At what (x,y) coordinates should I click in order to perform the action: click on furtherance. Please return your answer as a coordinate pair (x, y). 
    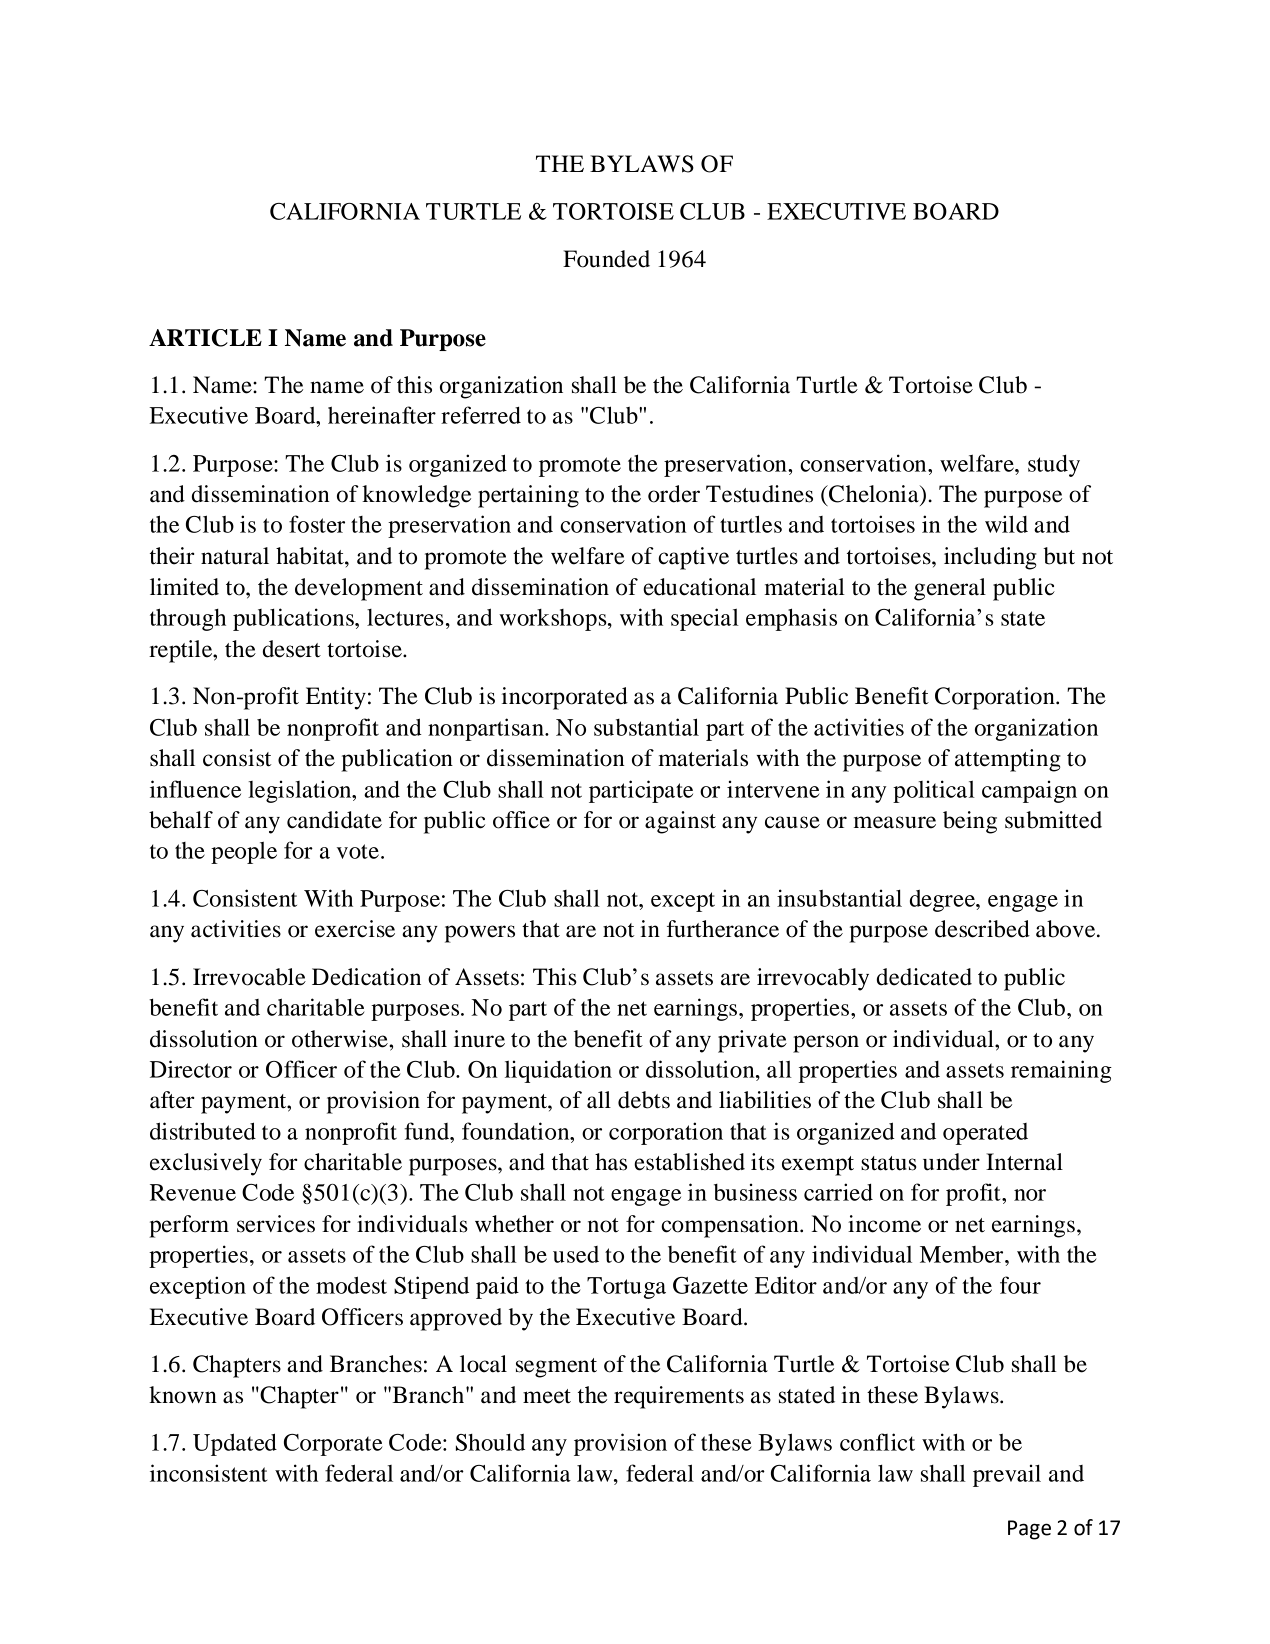
    Looking at the image, I should click on (723, 929).
